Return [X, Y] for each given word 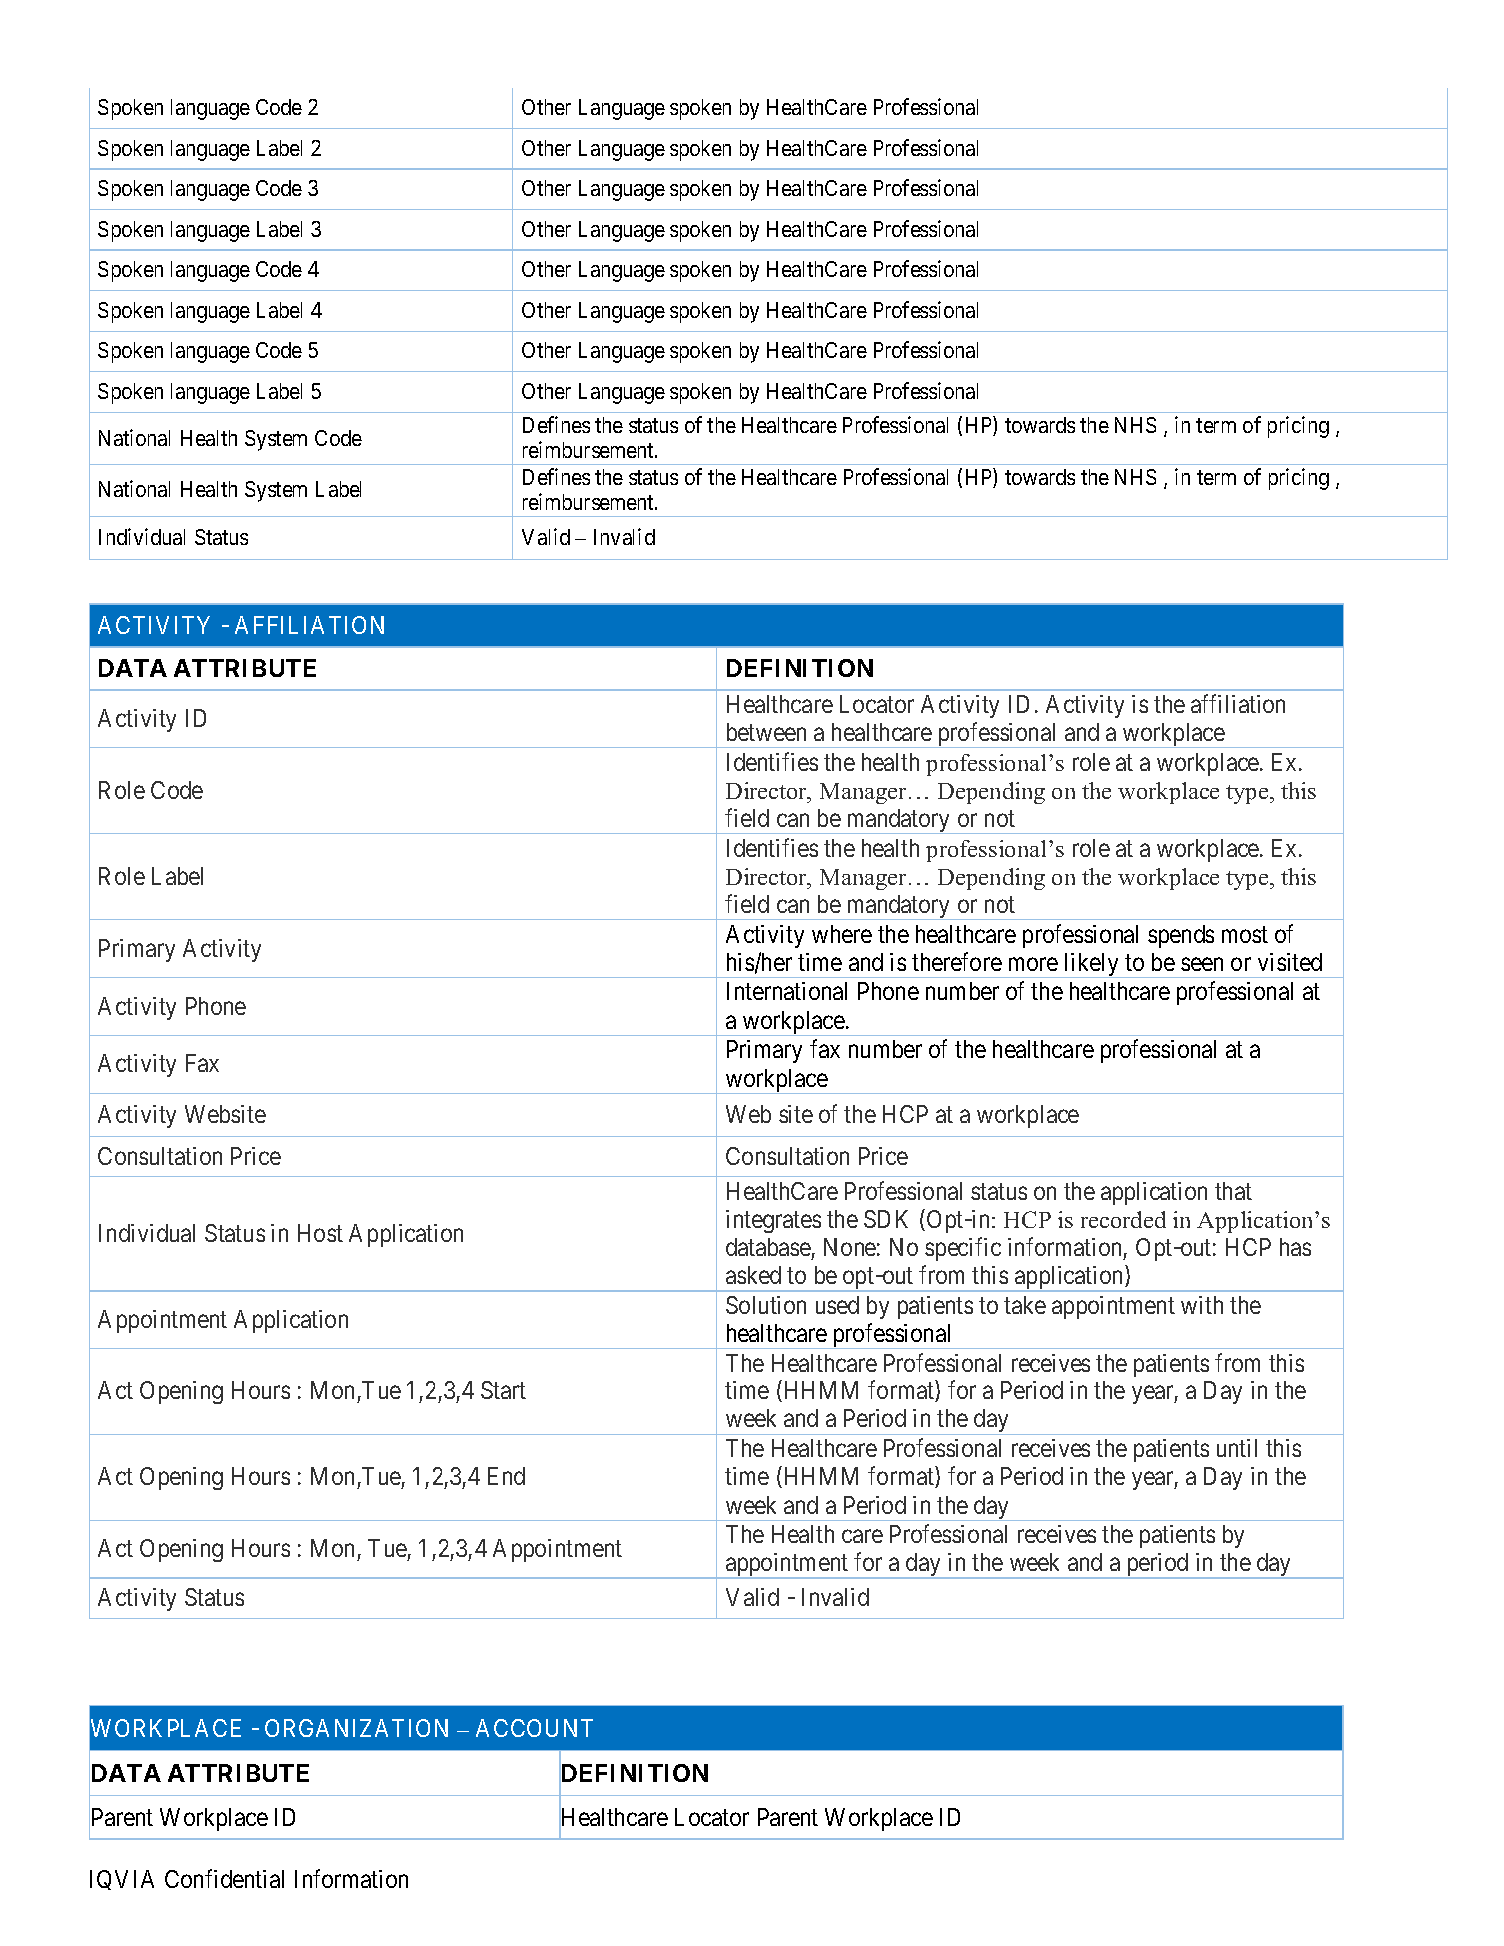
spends [1181, 936]
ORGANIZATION [356, 1728]
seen [1202, 964]
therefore [957, 961]
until [1237, 1448]
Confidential [224, 1878]
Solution [766, 1305]
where [842, 934]
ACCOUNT [534, 1728]
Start [503, 1390]
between [766, 732]
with [1202, 1305]
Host [320, 1233]
